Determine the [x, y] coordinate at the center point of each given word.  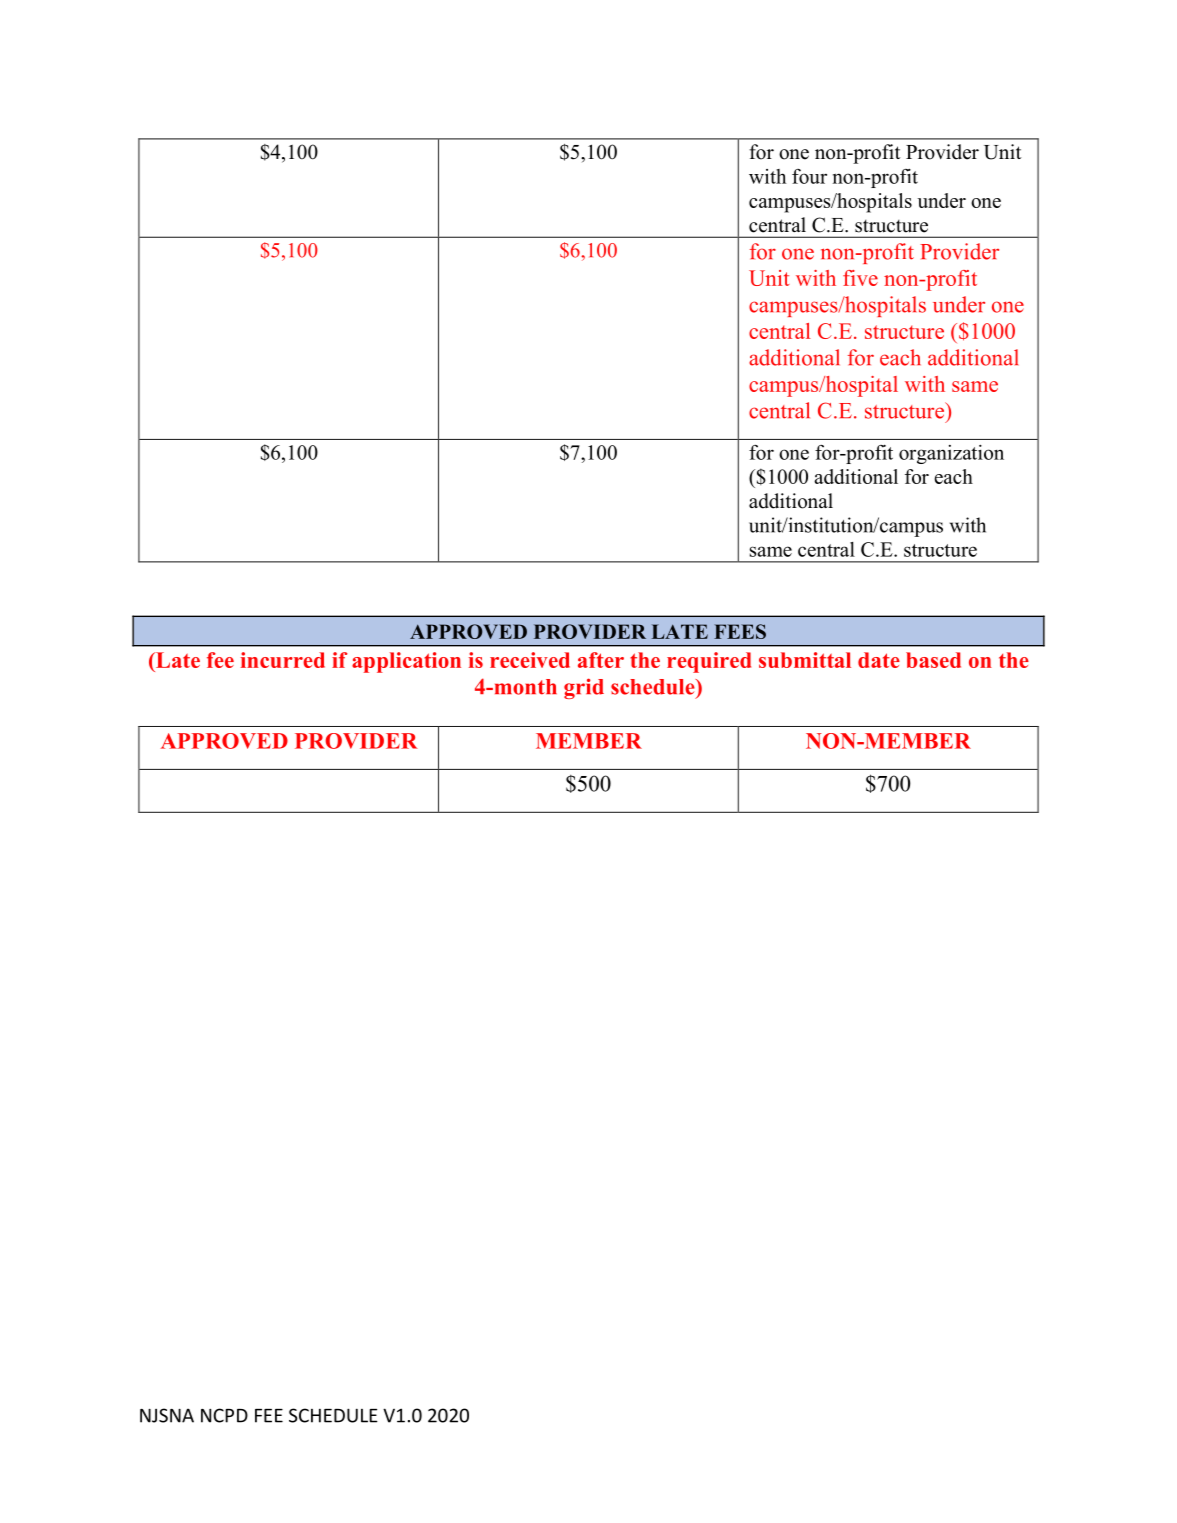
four [809, 176]
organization [951, 454]
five [860, 278]
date [879, 660]
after [601, 660]
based [933, 660]
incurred [283, 660]
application [406, 662]
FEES [740, 631]
